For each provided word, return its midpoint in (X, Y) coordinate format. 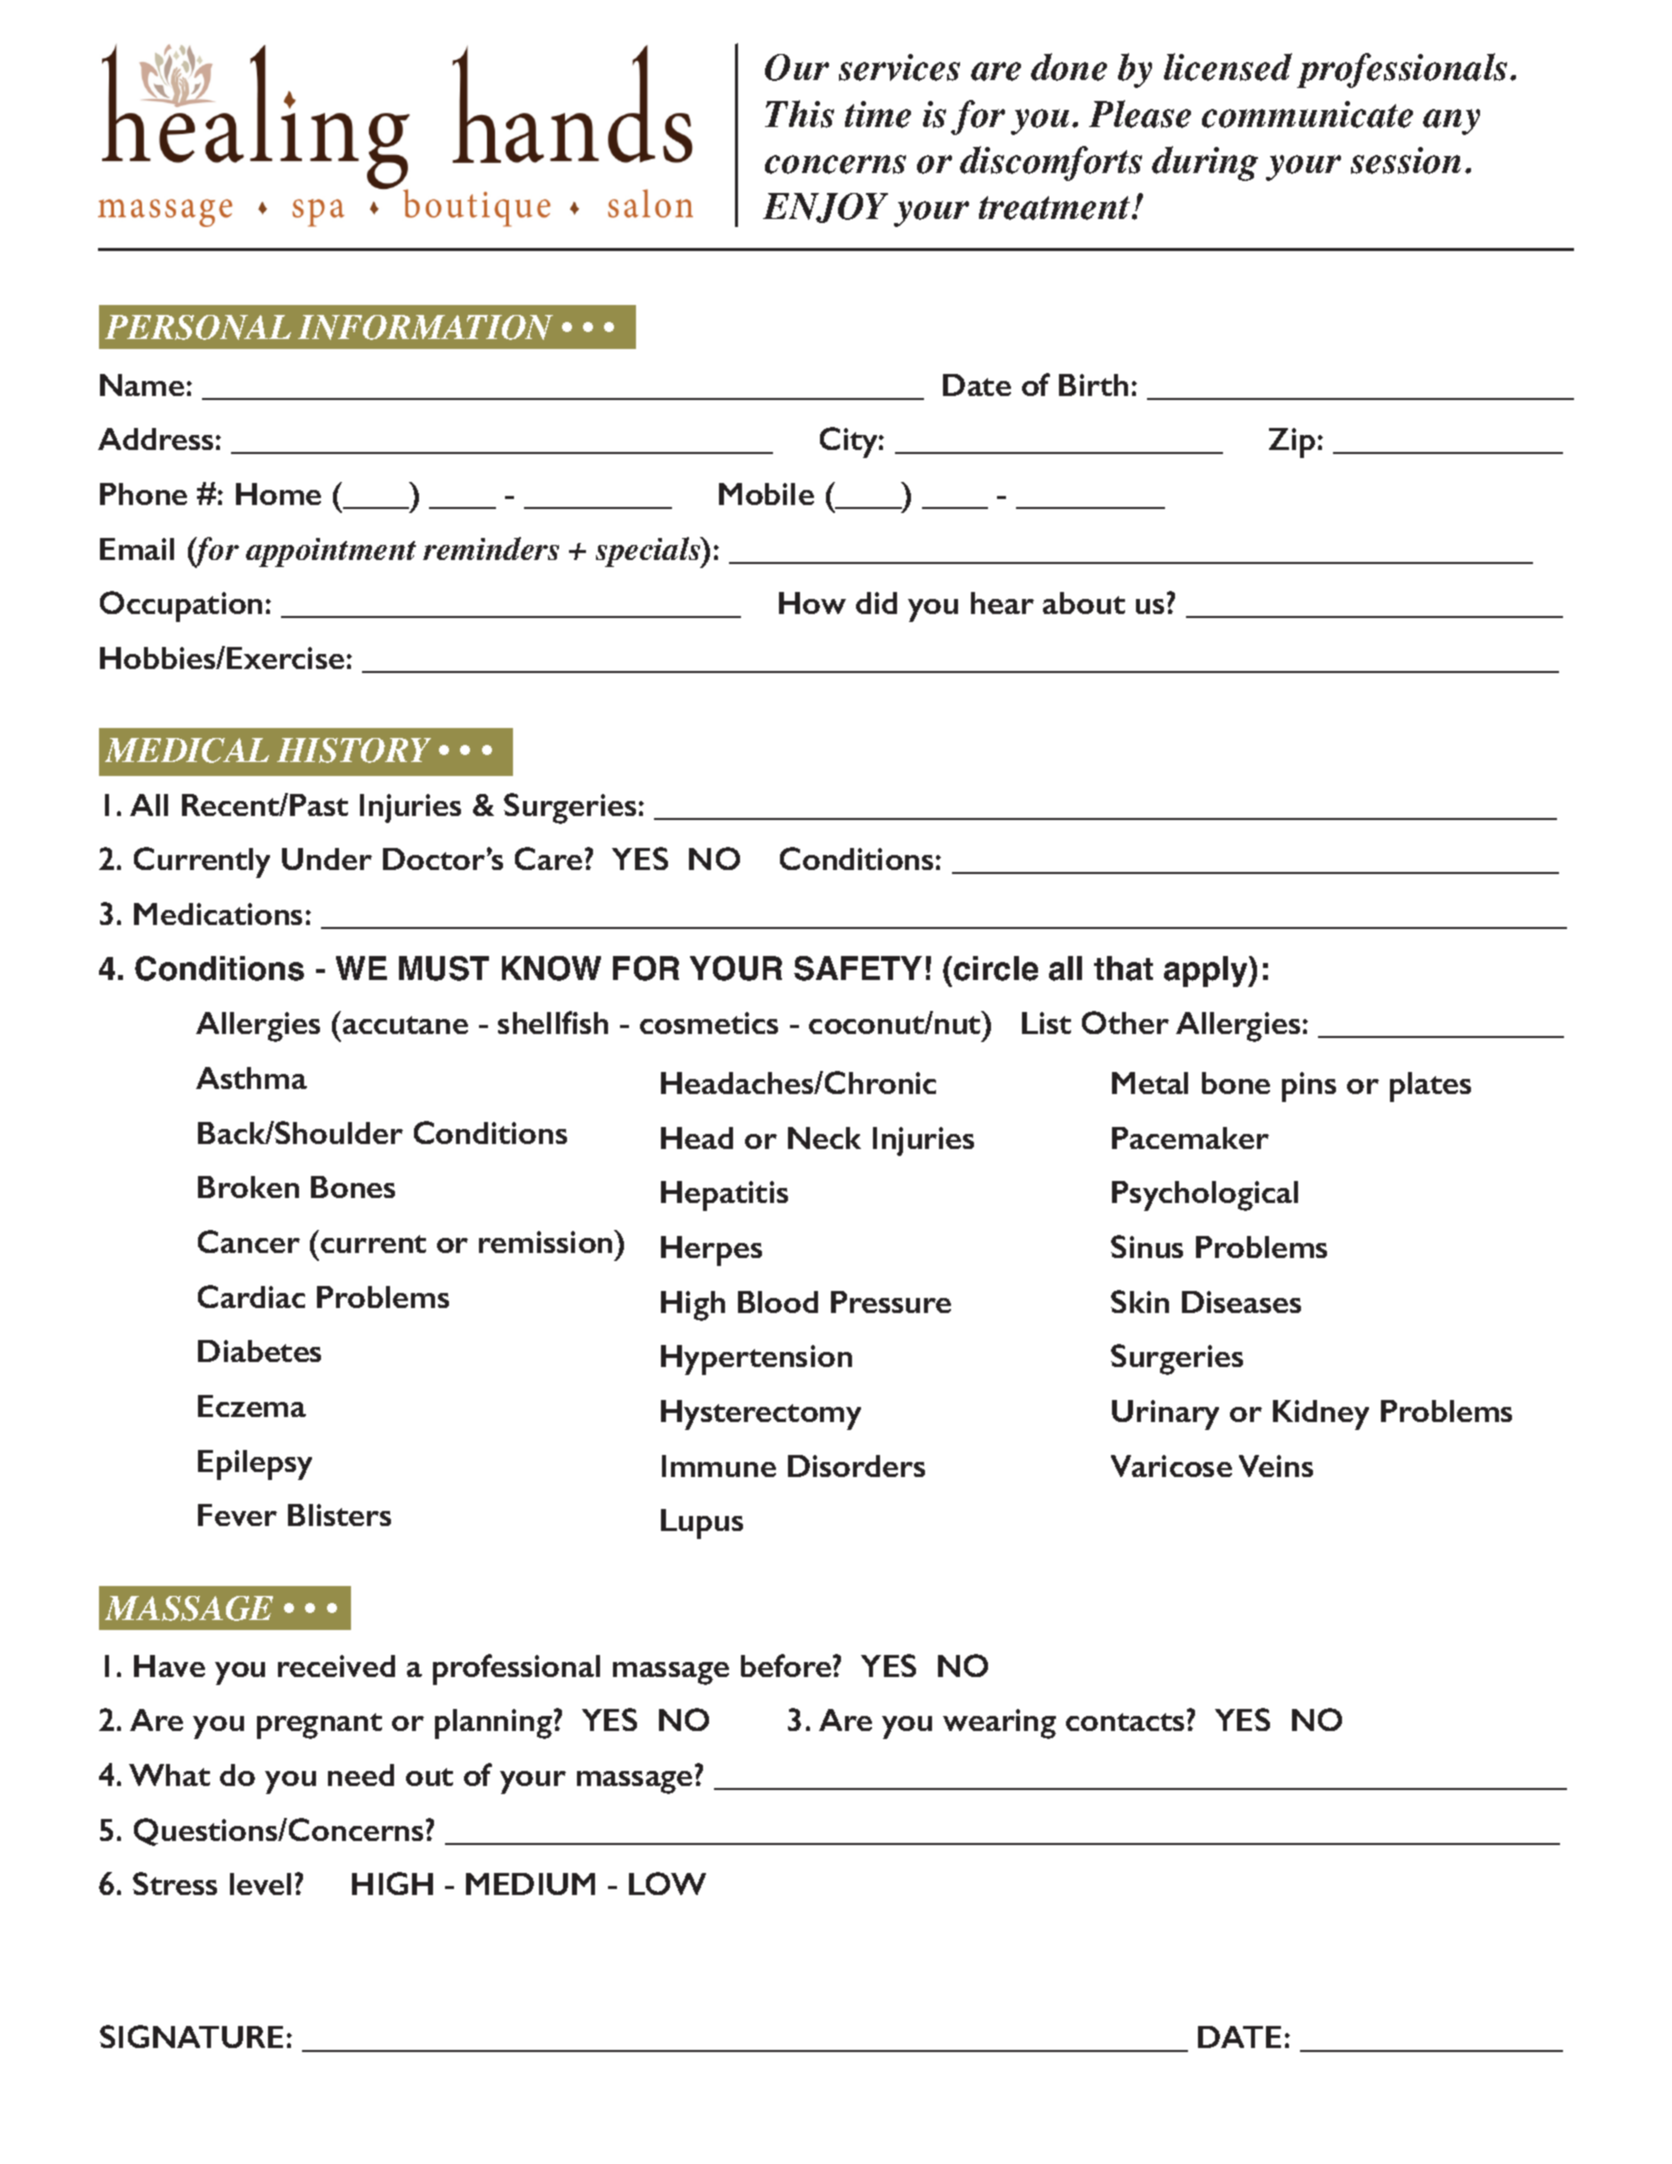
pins (1309, 1087)
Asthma (251, 1078)
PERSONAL (198, 327)
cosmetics (709, 1023)
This (799, 114)
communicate (1307, 114)
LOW (667, 1883)
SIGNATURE (191, 2036)
